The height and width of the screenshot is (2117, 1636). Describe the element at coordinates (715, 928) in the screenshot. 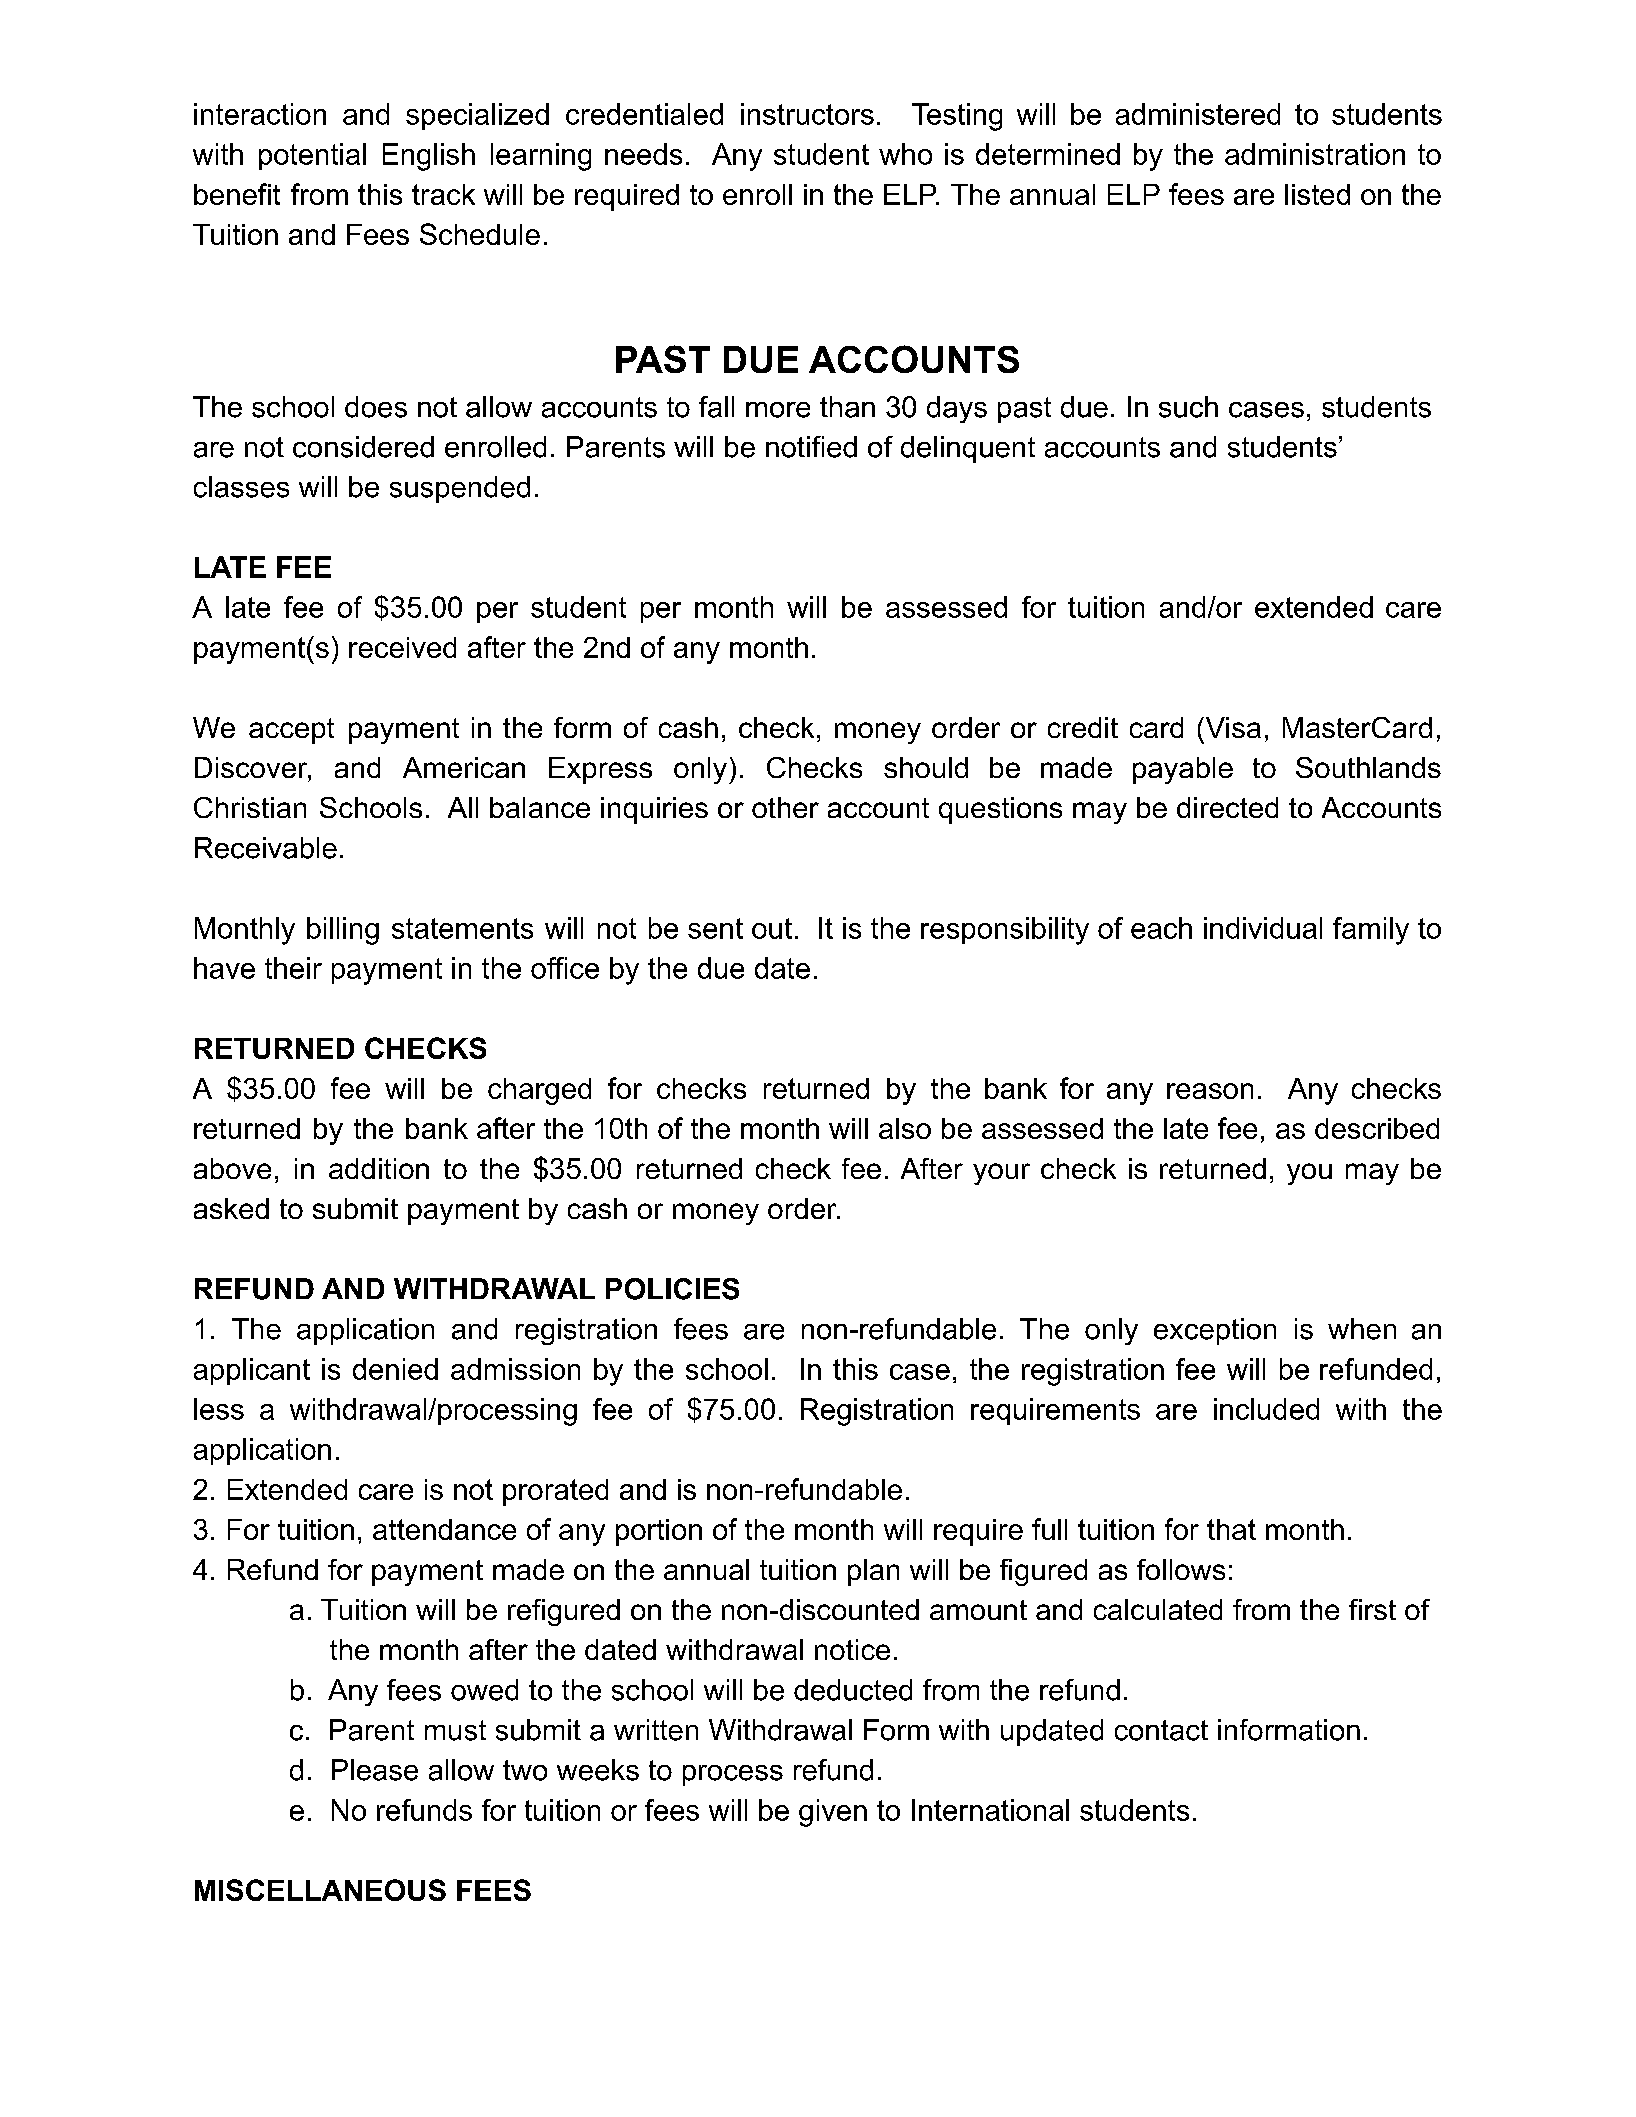

I see `sent` at that location.
